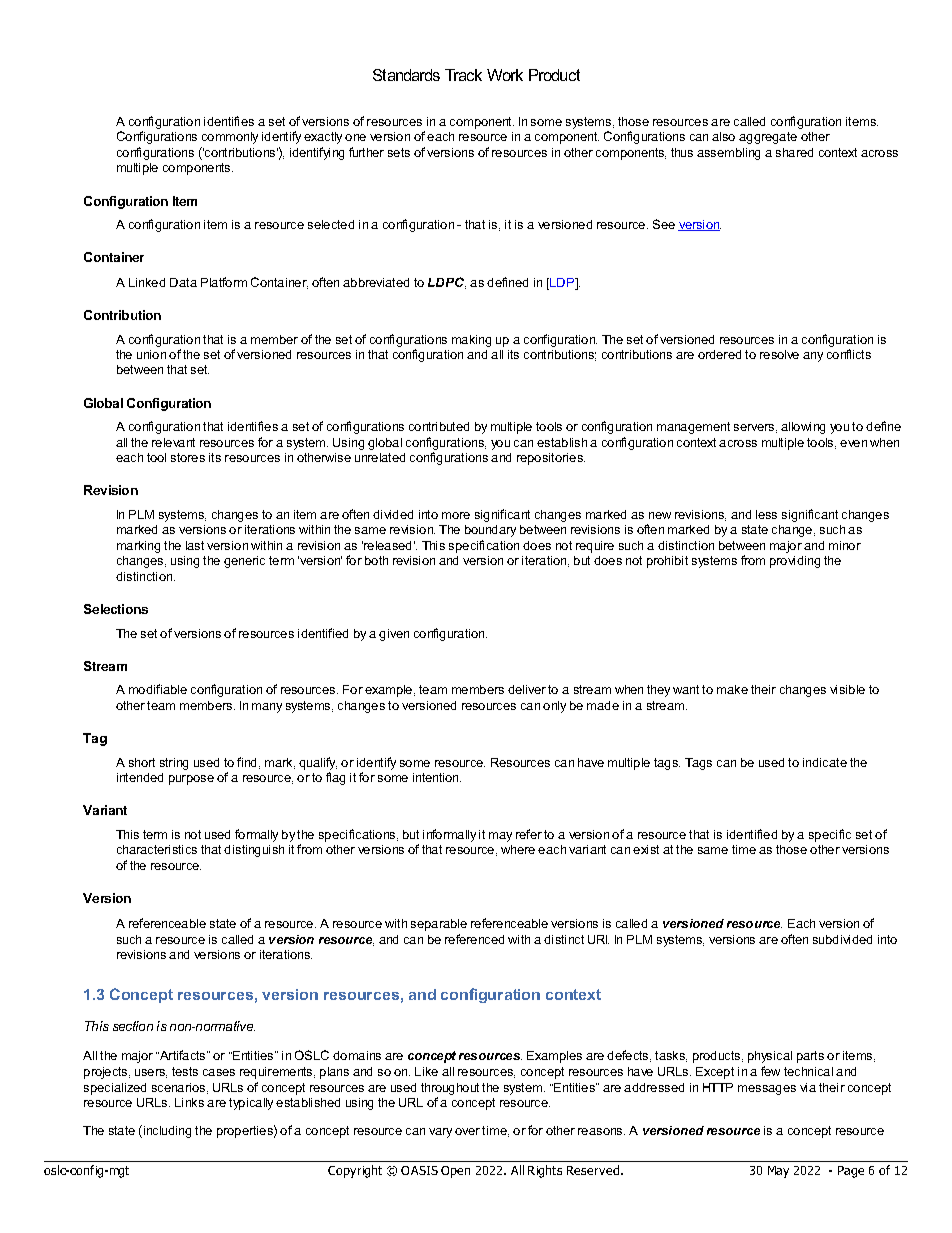  I want to click on allowing, so click(803, 428).
